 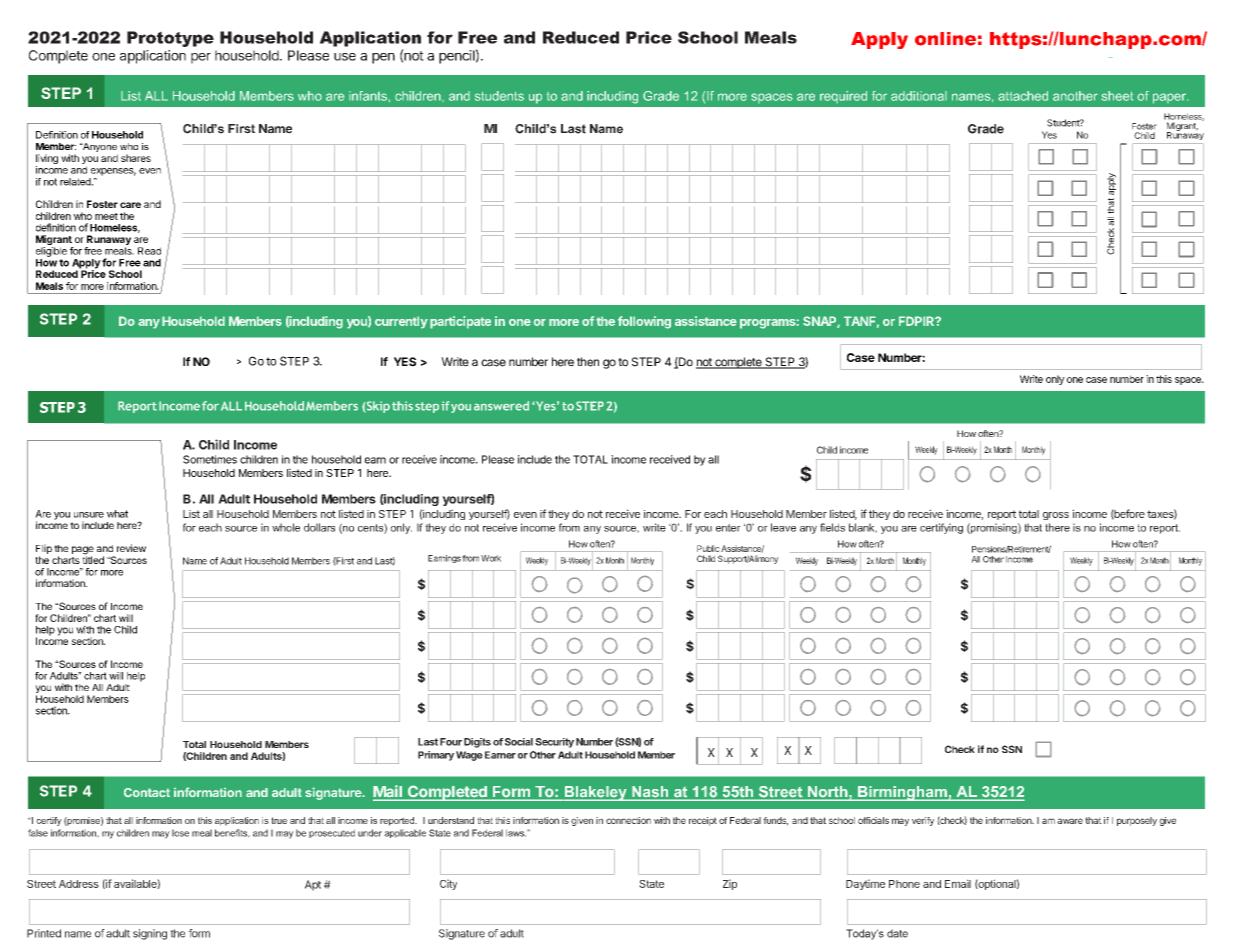 What do you see at coordinates (368, 96) in the screenshot?
I see `infants` at bounding box center [368, 96].
